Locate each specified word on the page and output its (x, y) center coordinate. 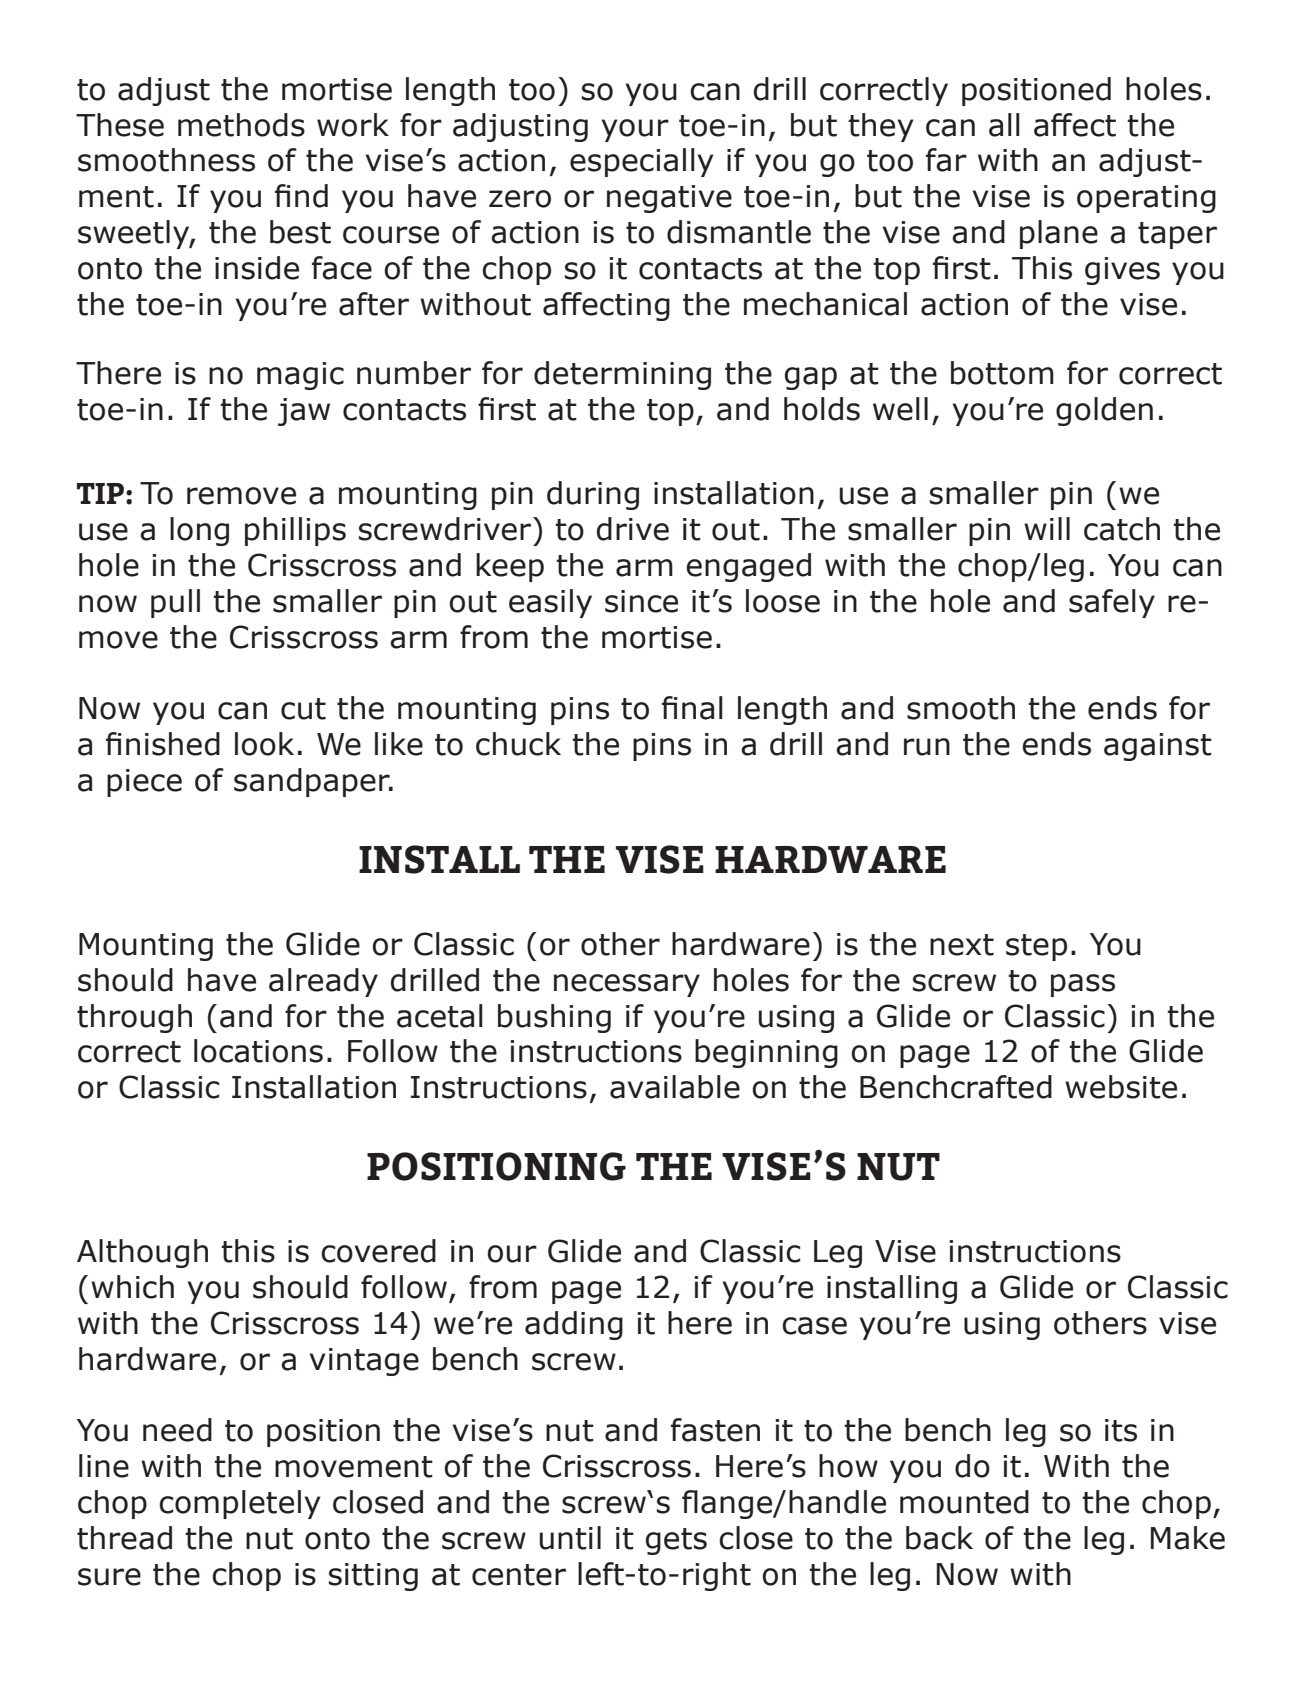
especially (642, 162)
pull (175, 603)
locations (258, 1051)
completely (240, 1504)
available (675, 1087)
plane (1059, 234)
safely (1112, 603)
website (1121, 1087)
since (641, 601)
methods (241, 125)
